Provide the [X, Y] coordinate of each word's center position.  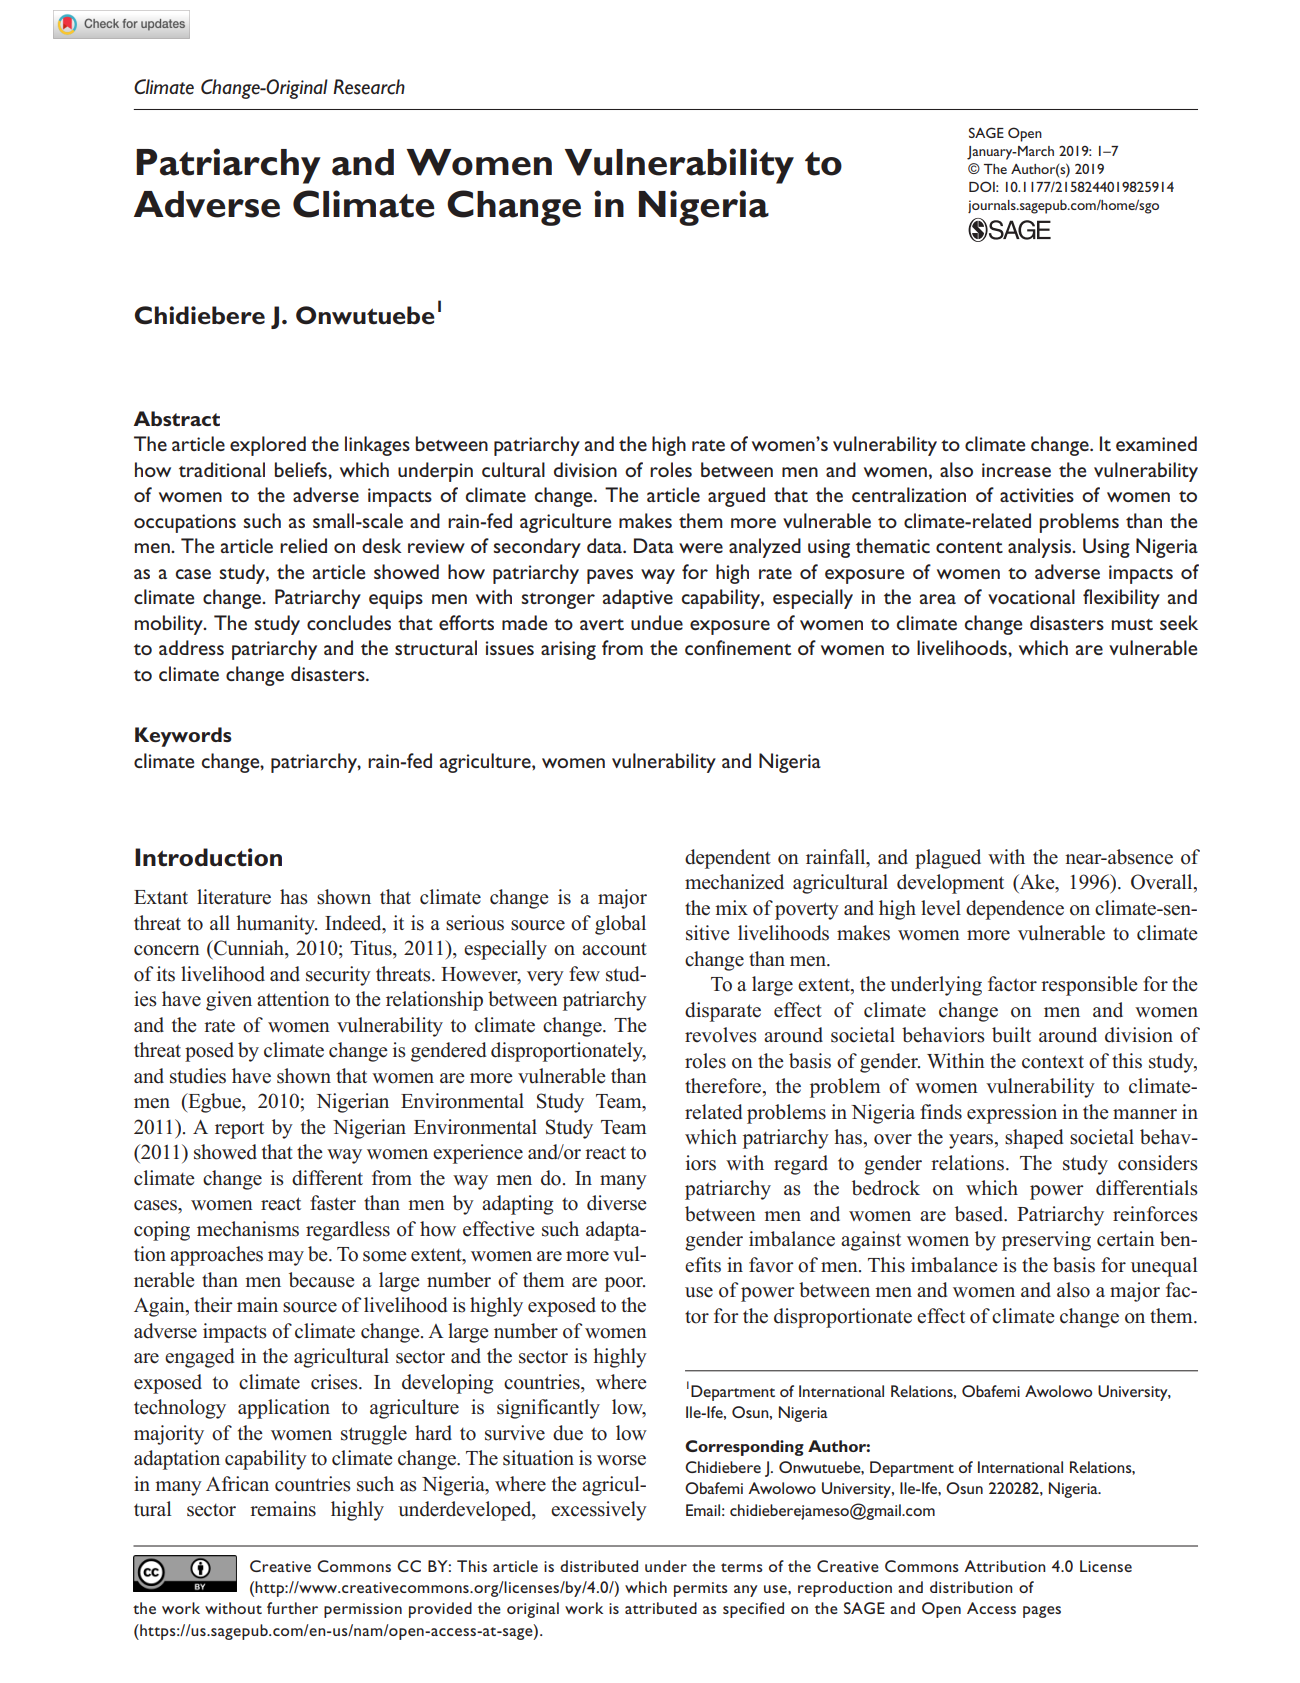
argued [736, 497]
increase [1016, 470]
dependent [728, 859]
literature [234, 897]
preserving [1046, 1241]
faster [333, 1203]
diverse [617, 1203]
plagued [948, 859]
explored [268, 446]
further [292, 1608]
